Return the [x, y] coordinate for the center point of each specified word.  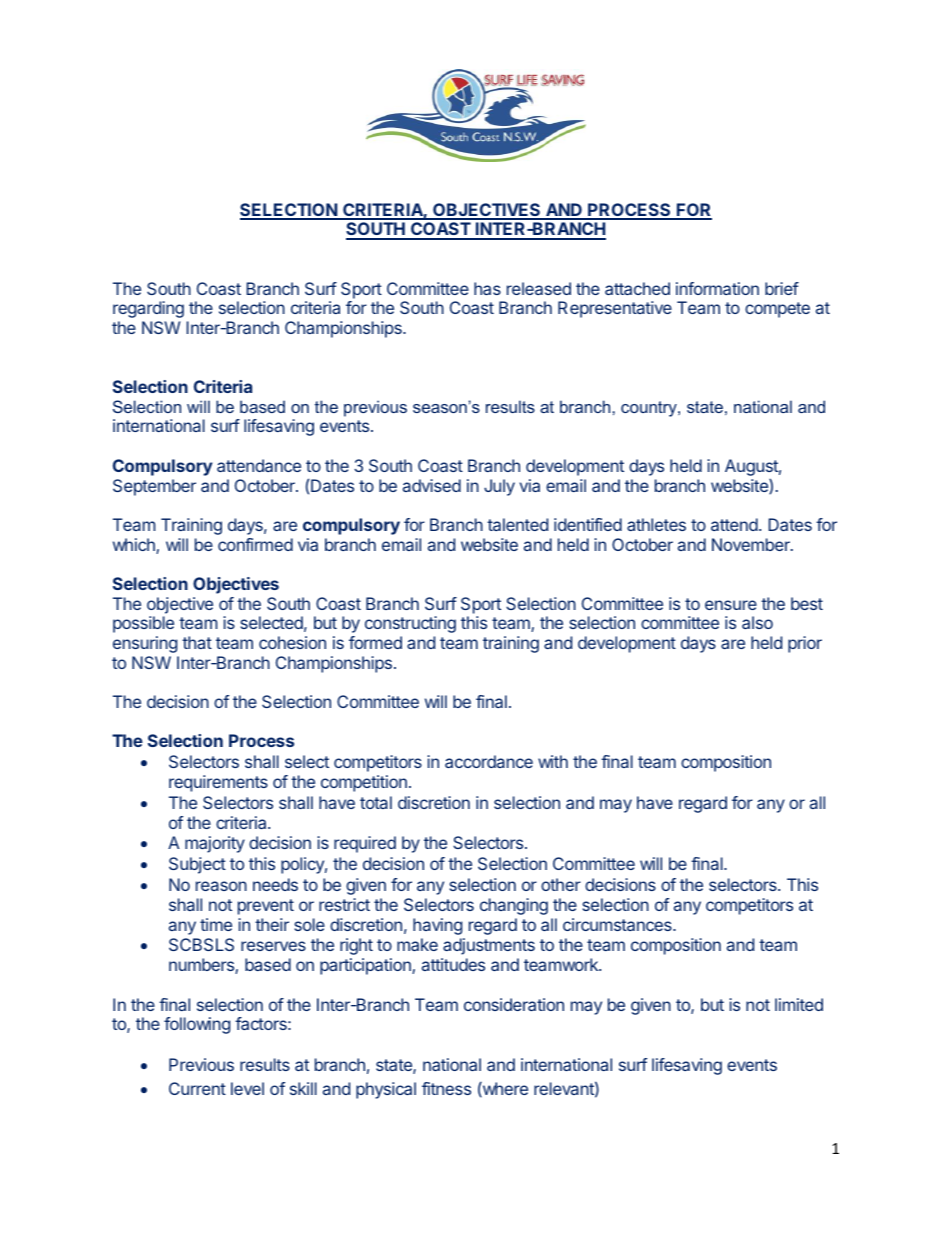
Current [197, 1088]
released [539, 288]
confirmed [255, 544]
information [717, 288]
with [553, 761]
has [487, 288]
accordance [489, 761]
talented [517, 524]
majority [215, 844]
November [752, 544]
